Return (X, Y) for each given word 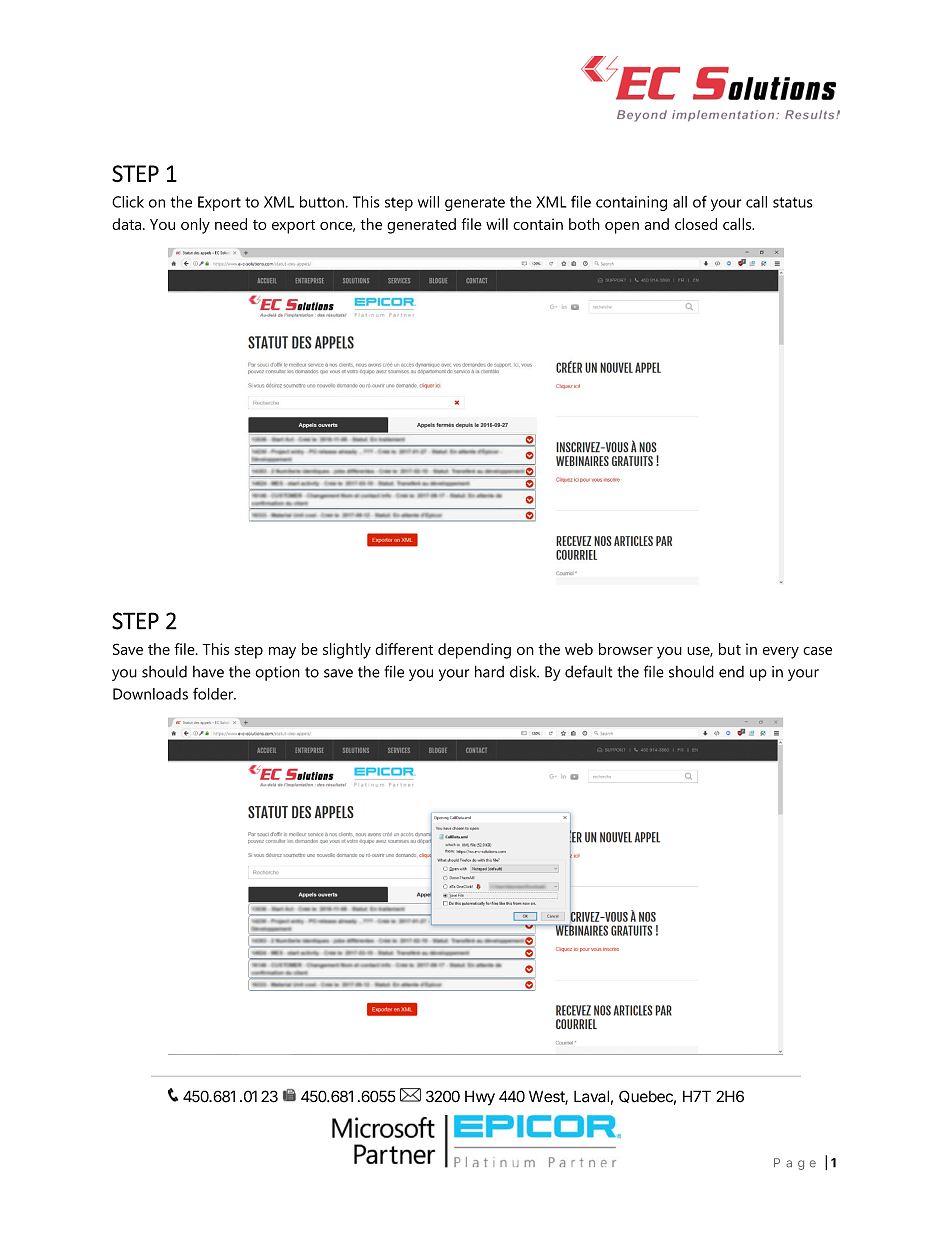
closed (696, 224)
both (584, 224)
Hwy (480, 1098)
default (588, 671)
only (195, 226)
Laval (591, 1096)
